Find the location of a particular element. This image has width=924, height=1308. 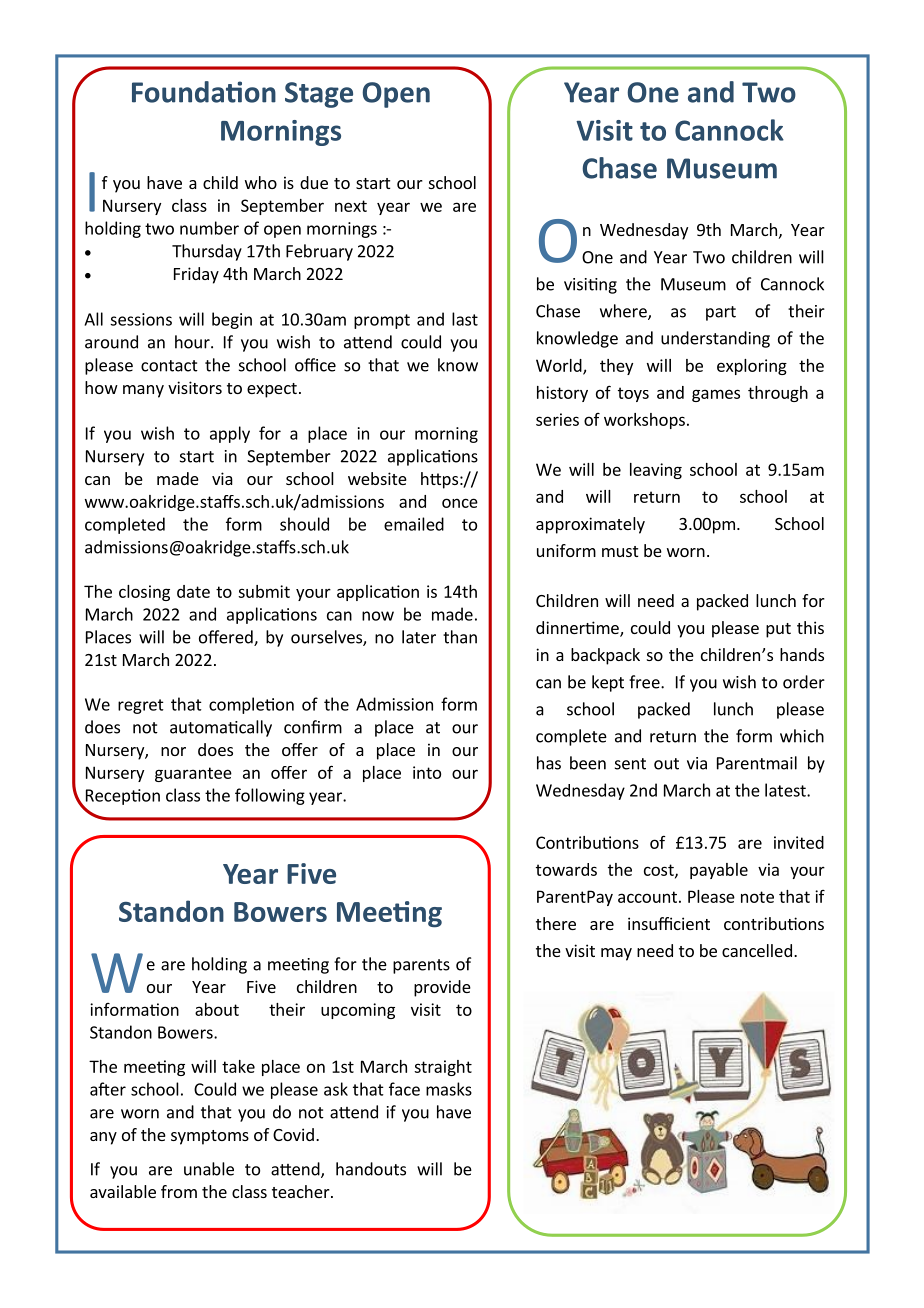

into is located at coordinates (427, 772).
